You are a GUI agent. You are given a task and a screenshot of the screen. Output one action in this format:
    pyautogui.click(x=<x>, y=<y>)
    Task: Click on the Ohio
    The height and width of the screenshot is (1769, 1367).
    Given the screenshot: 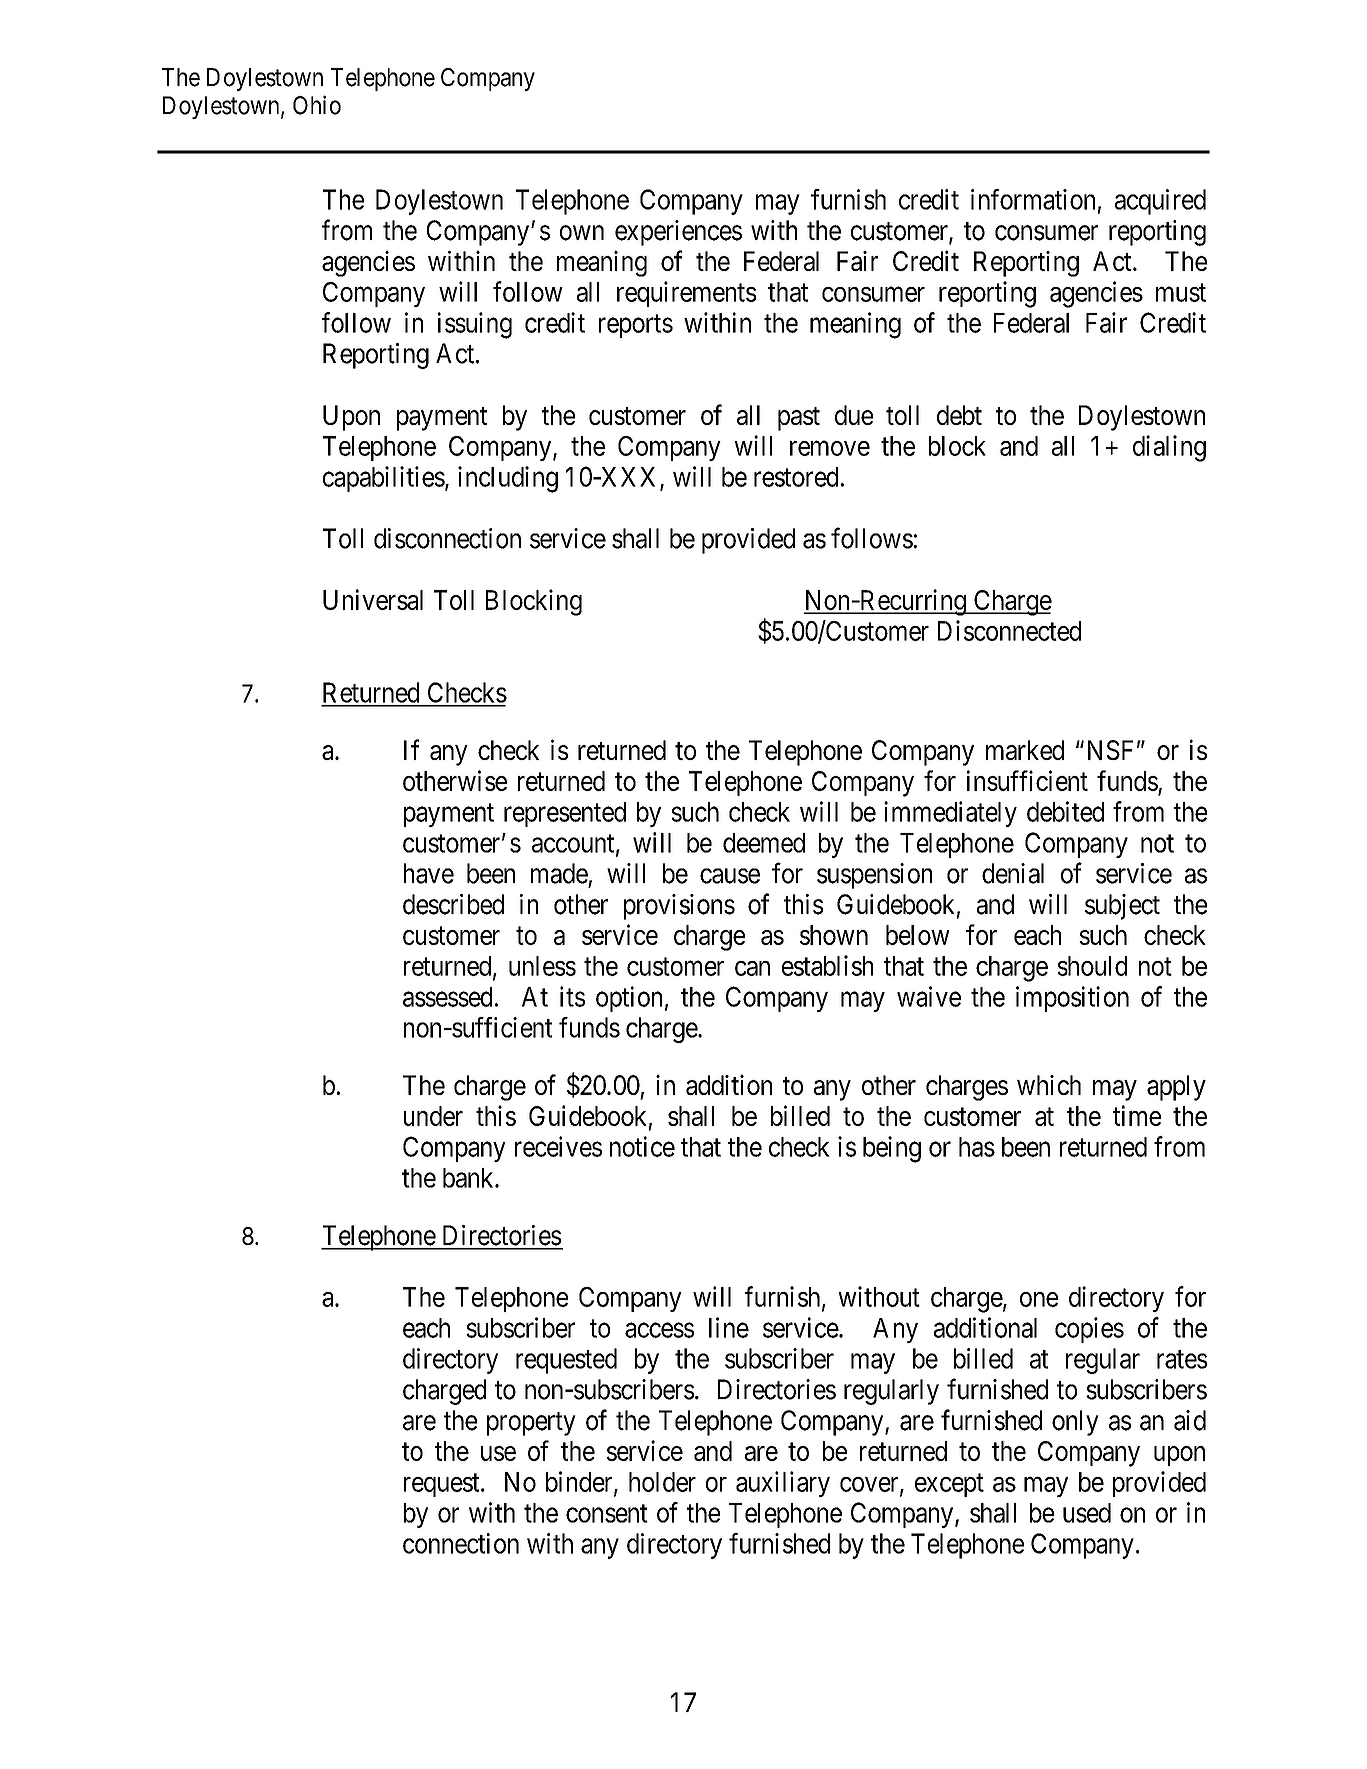 What is the action you would take?
    pyautogui.click(x=317, y=105)
